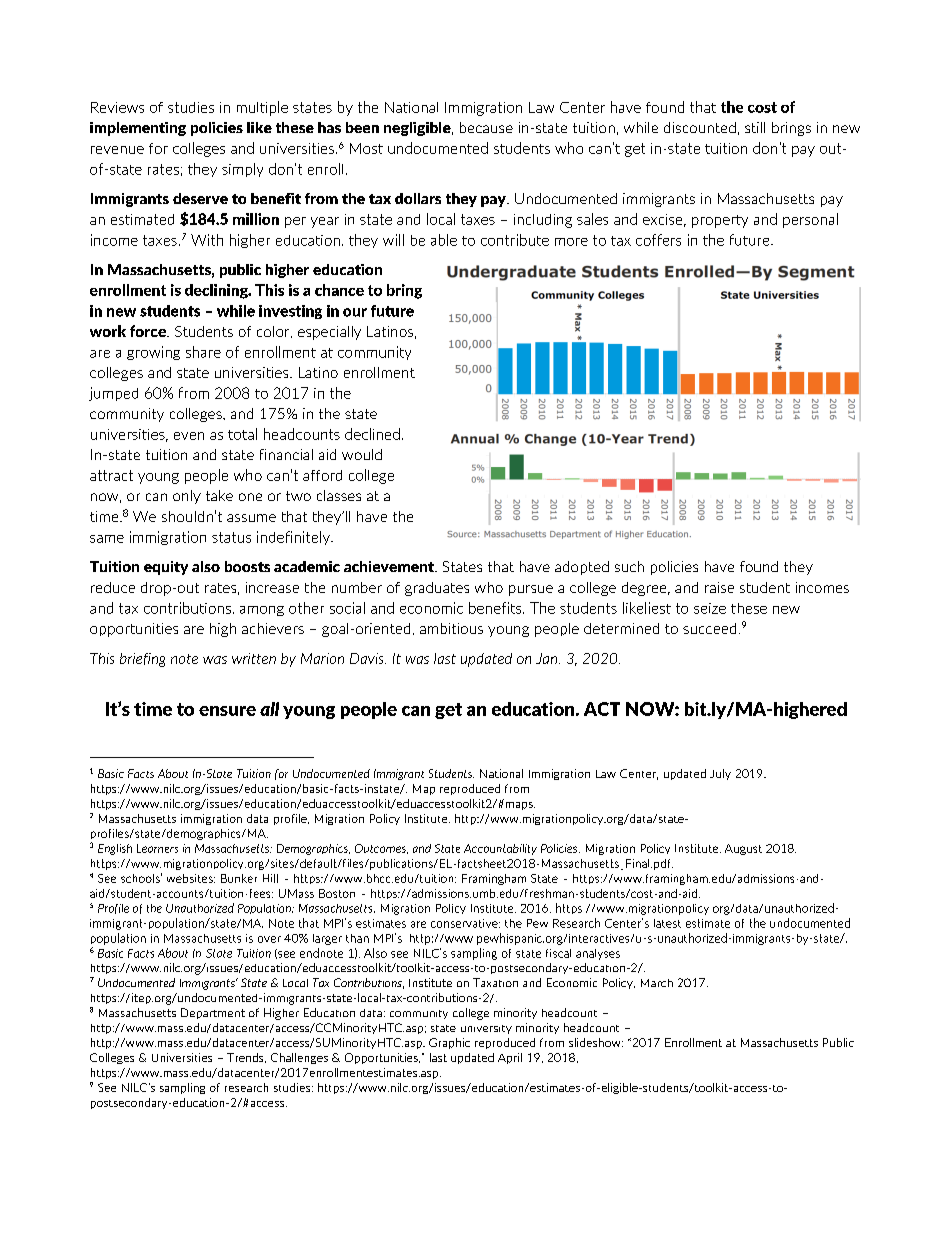 This screenshot has width=952, height=1233. What do you see at coordinates (213, 1013) in the screenshot?
I see `Department` at bounding box center [213, 1013].
